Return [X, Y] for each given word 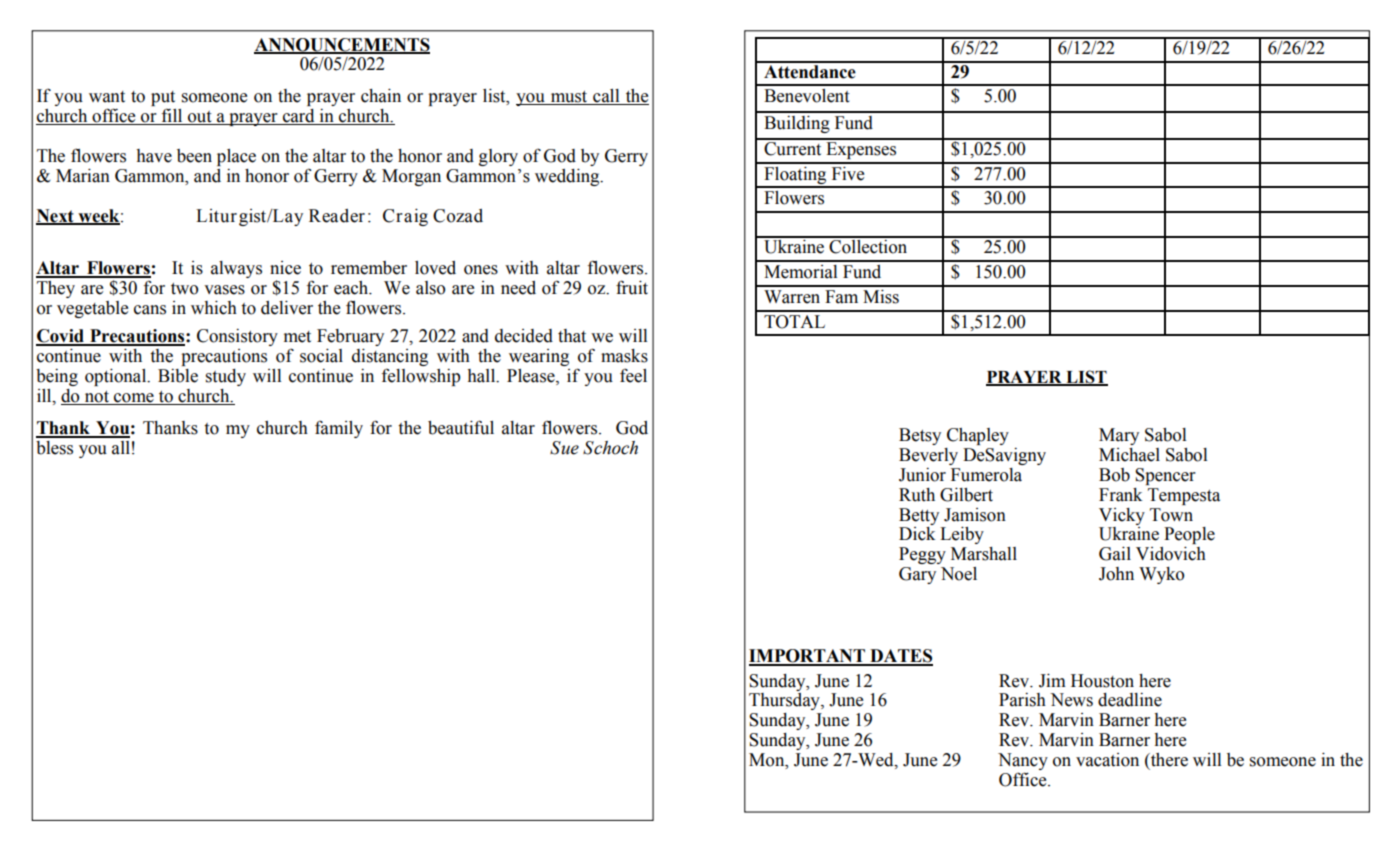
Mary [1119, 436]
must [569, 98]
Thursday [785, 701]
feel [633, 376]
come [134, 398]
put [163, 100]
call [606, 97]
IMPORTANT [808, 657]
